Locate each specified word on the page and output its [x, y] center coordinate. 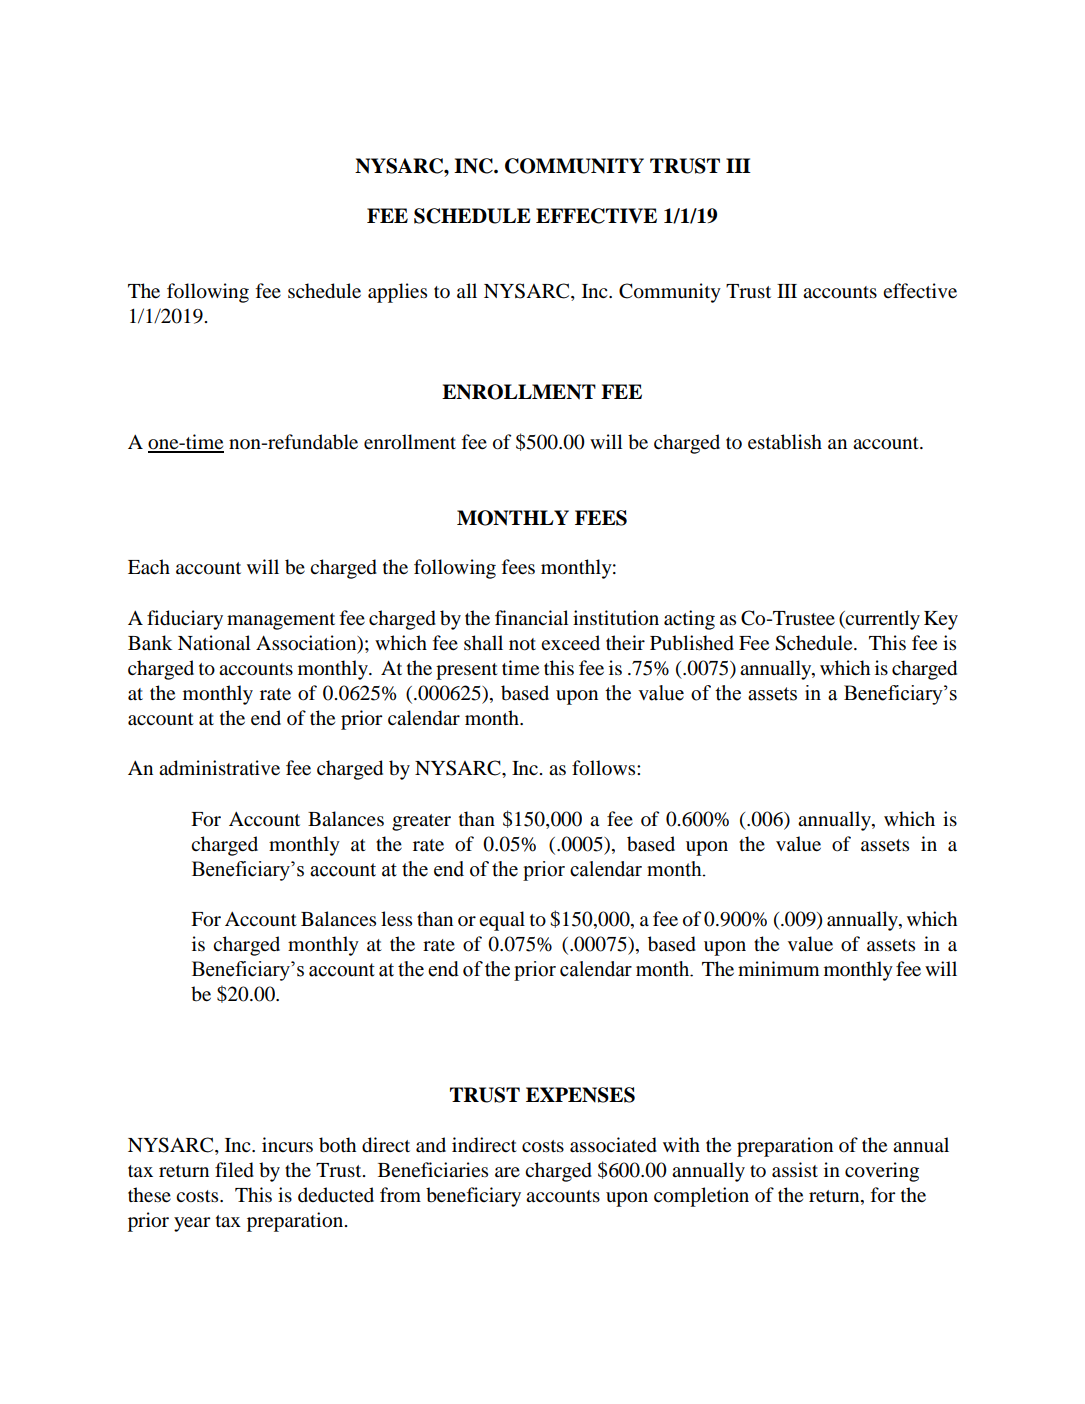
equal [502, 921]
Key [941, 620]
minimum [779, 969]
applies [397, 293]
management [281, 621]
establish [785, 442]
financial [532, 617]
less [396, 919]
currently [882, 620]
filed [234, 1170]
